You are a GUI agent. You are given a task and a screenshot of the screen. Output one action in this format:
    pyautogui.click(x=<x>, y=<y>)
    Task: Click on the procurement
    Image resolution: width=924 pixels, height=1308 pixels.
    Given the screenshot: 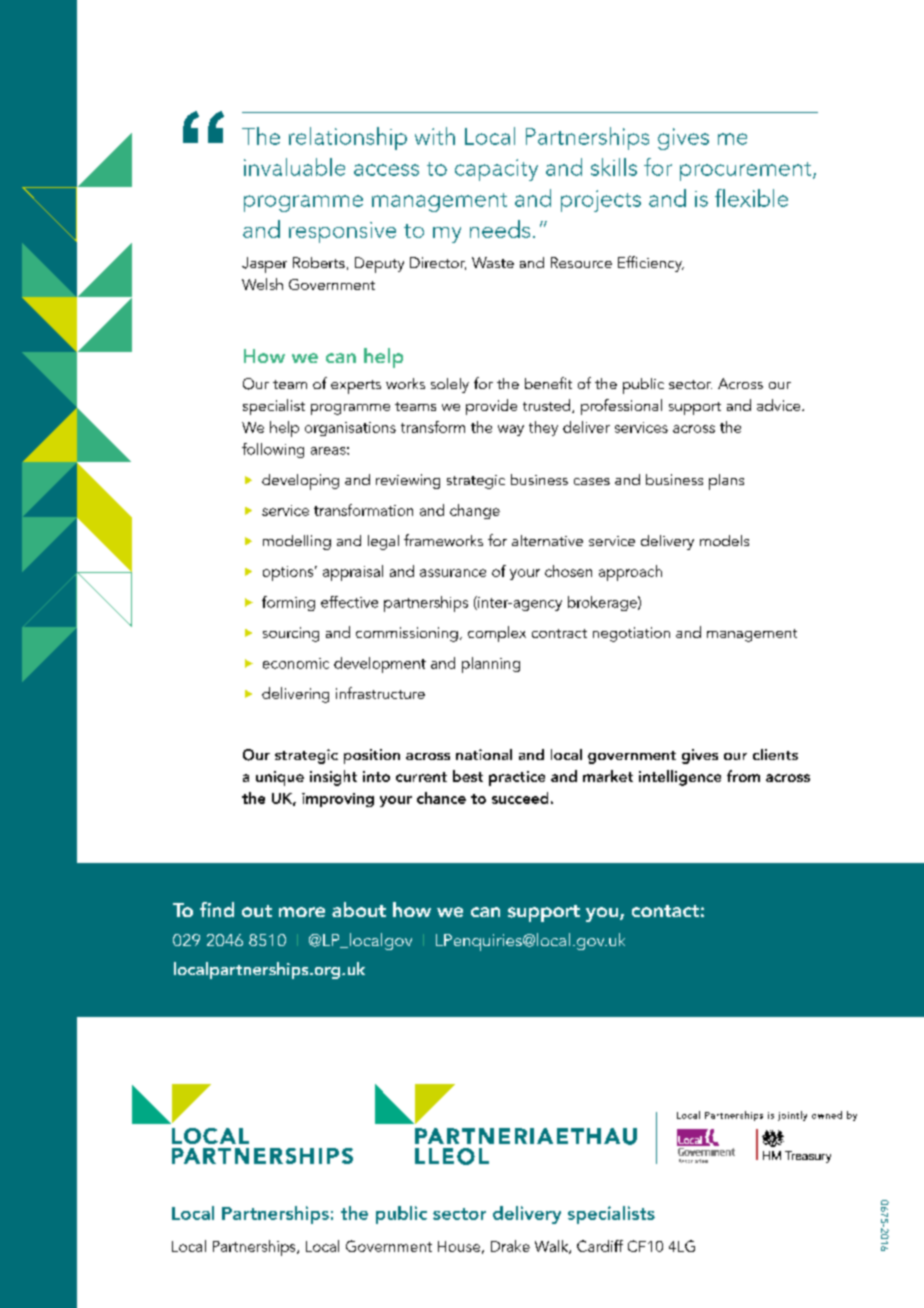 What is the action you would take?
    pyautogui.click(x=747, y=171)
